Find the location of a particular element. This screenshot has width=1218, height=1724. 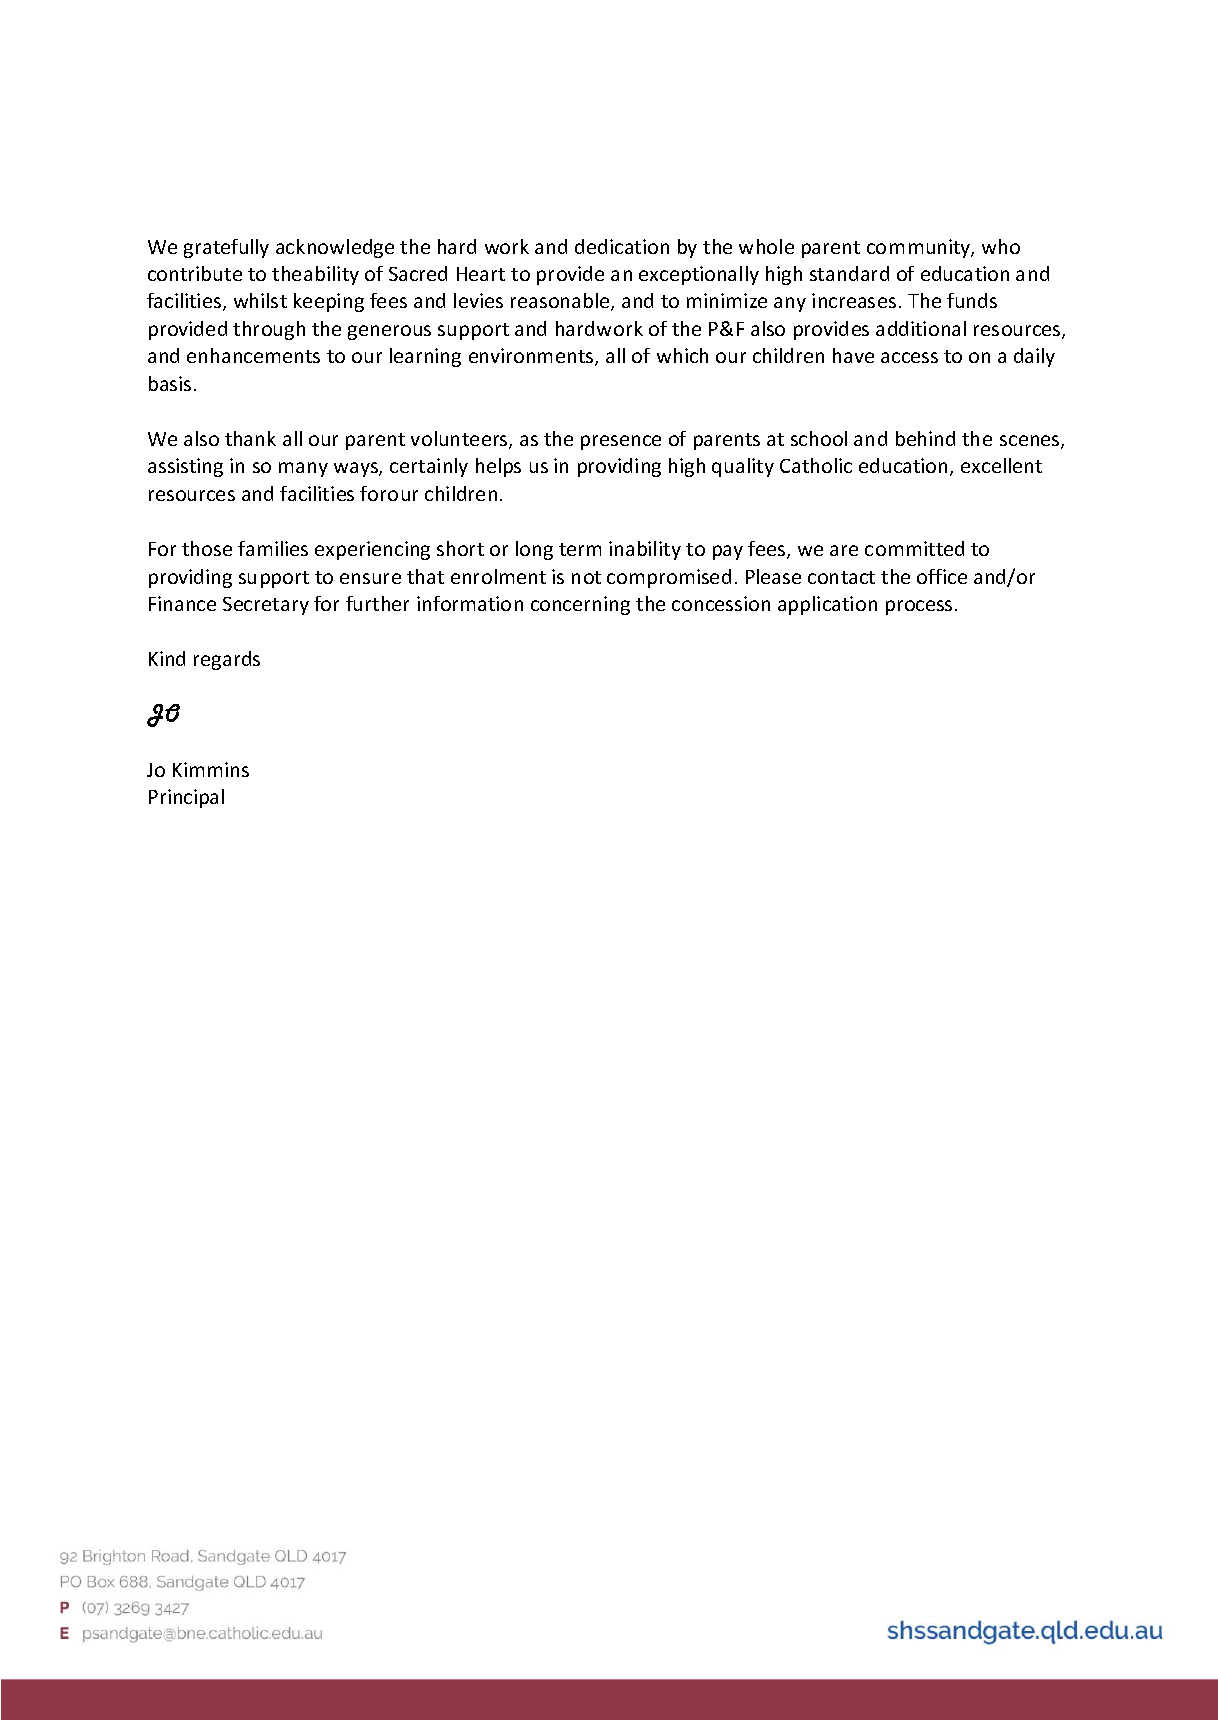

dedication is located at coordinates (622, 246).
